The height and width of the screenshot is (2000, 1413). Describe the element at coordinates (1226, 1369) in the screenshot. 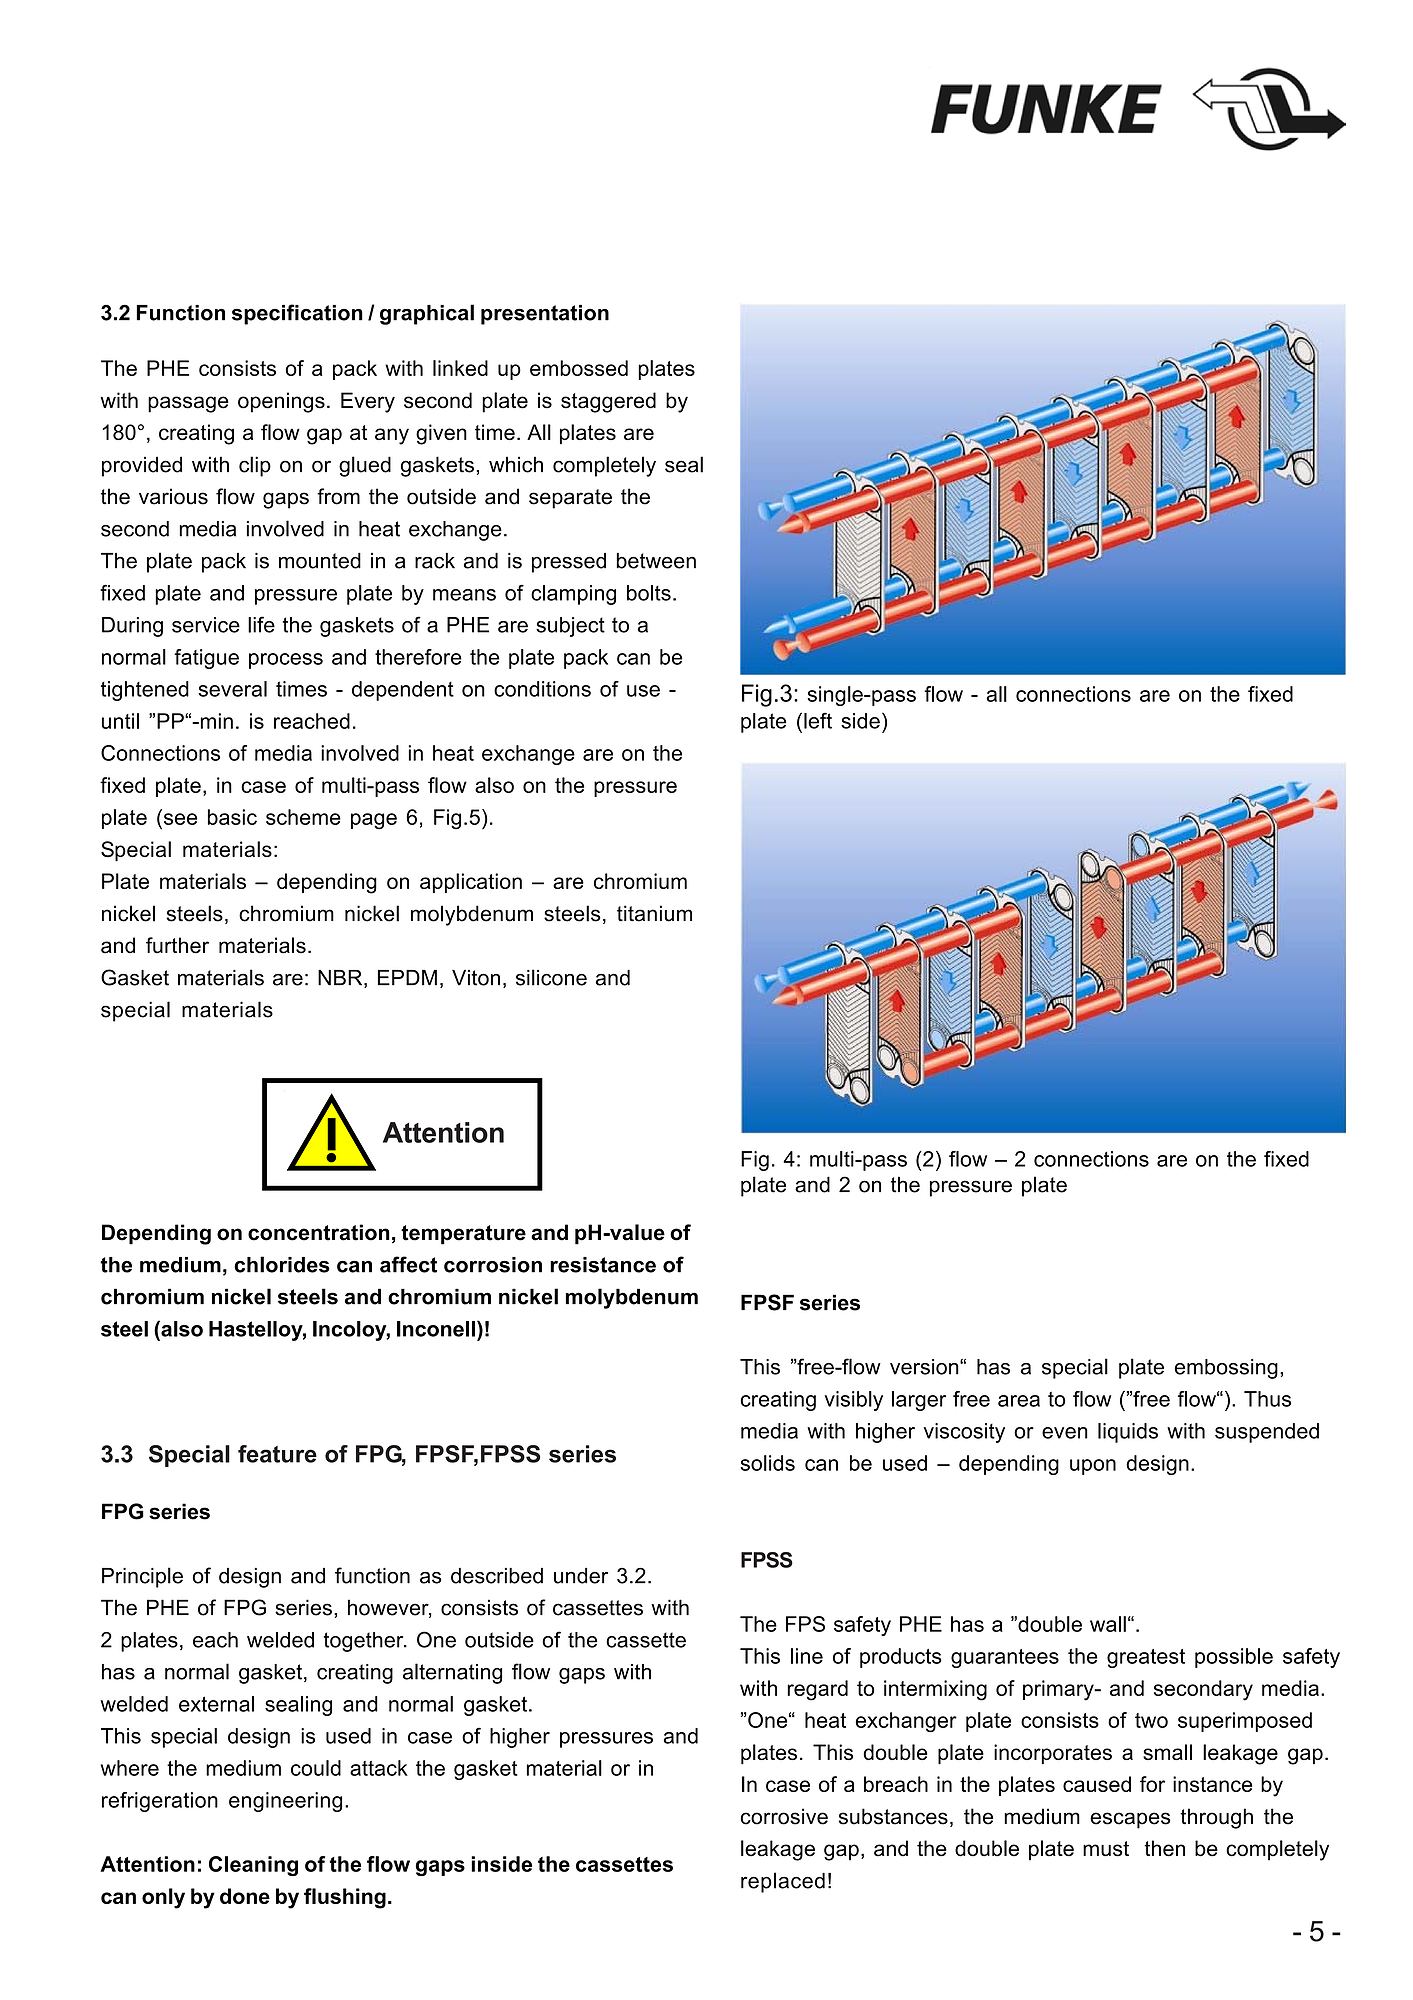

I see `embossing` at that location.
